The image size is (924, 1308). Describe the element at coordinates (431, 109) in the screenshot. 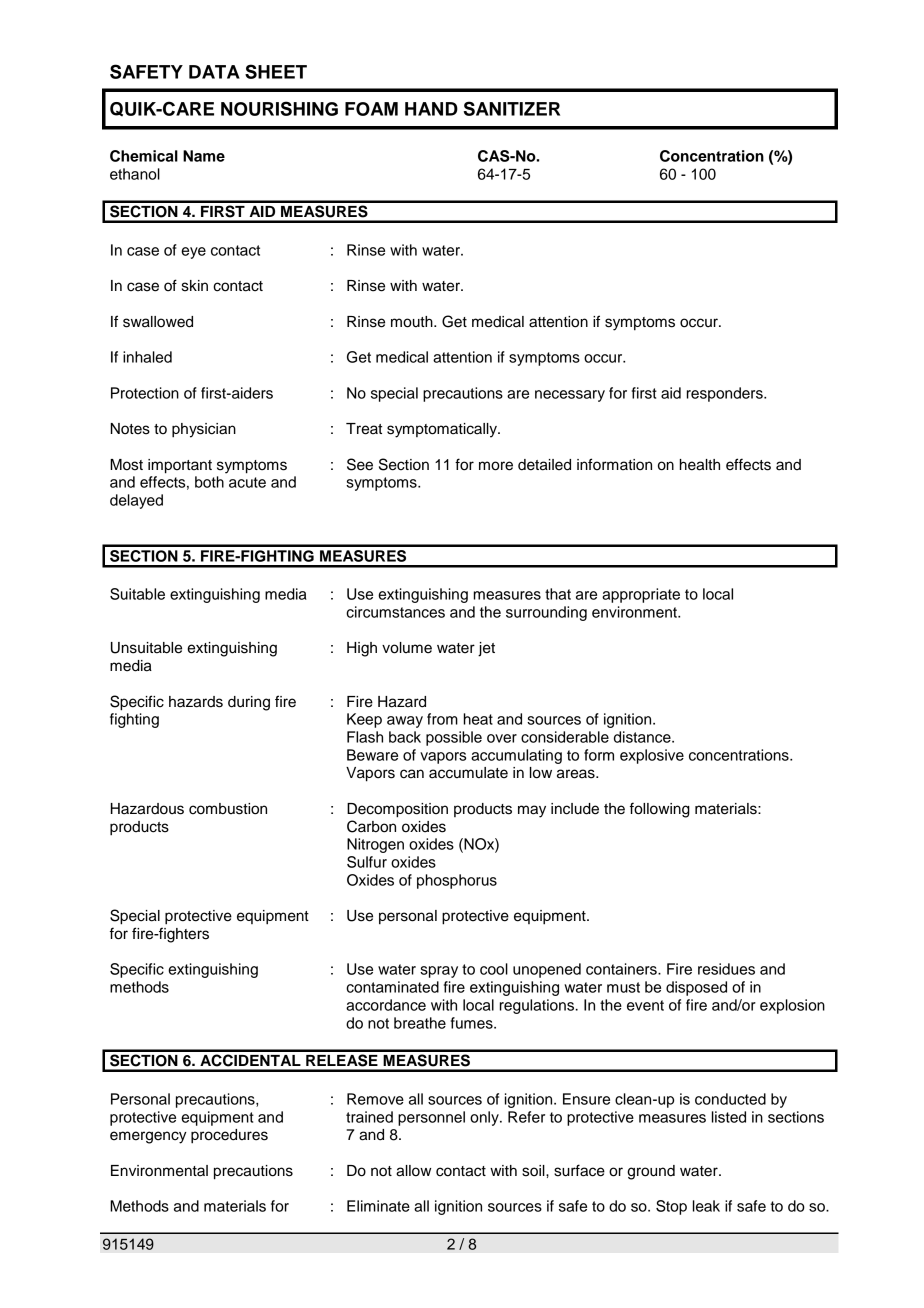

I see `HAND` at that location.
